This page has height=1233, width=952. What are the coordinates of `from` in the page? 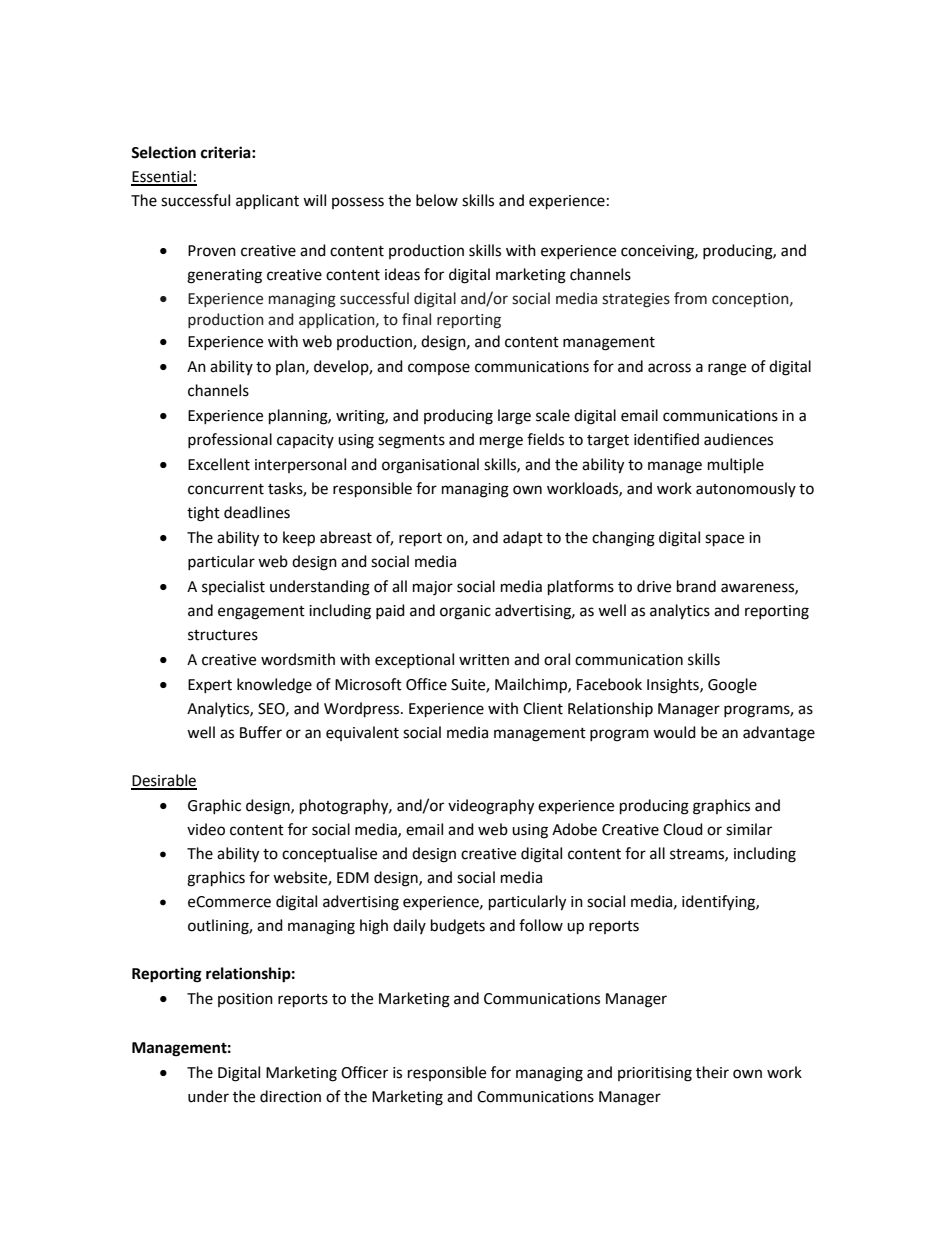 It's located at (690, 298).
